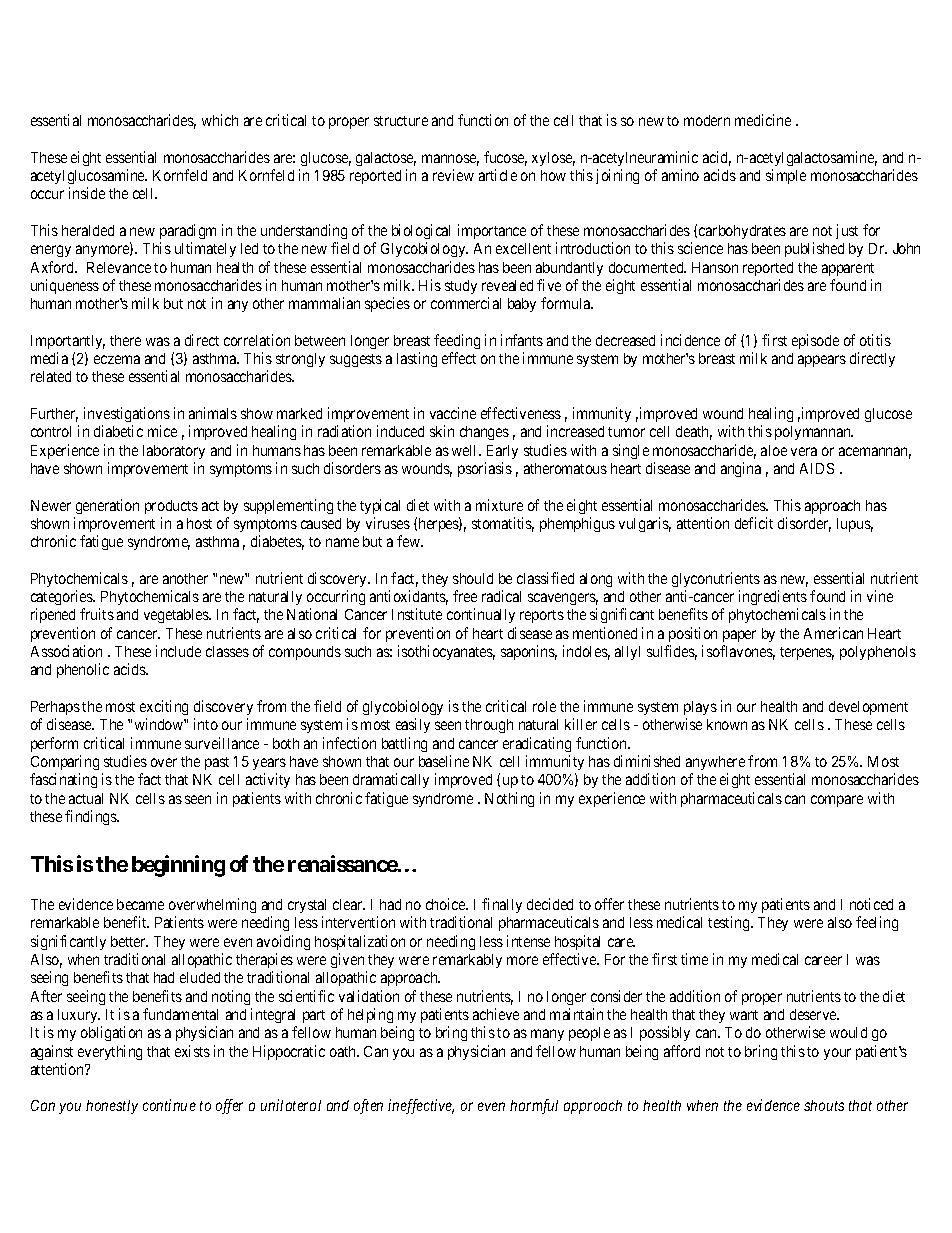 The image size is (952, 1233). Describe the element at coordinates (220, 120) in the document. I see `which` at that location.
